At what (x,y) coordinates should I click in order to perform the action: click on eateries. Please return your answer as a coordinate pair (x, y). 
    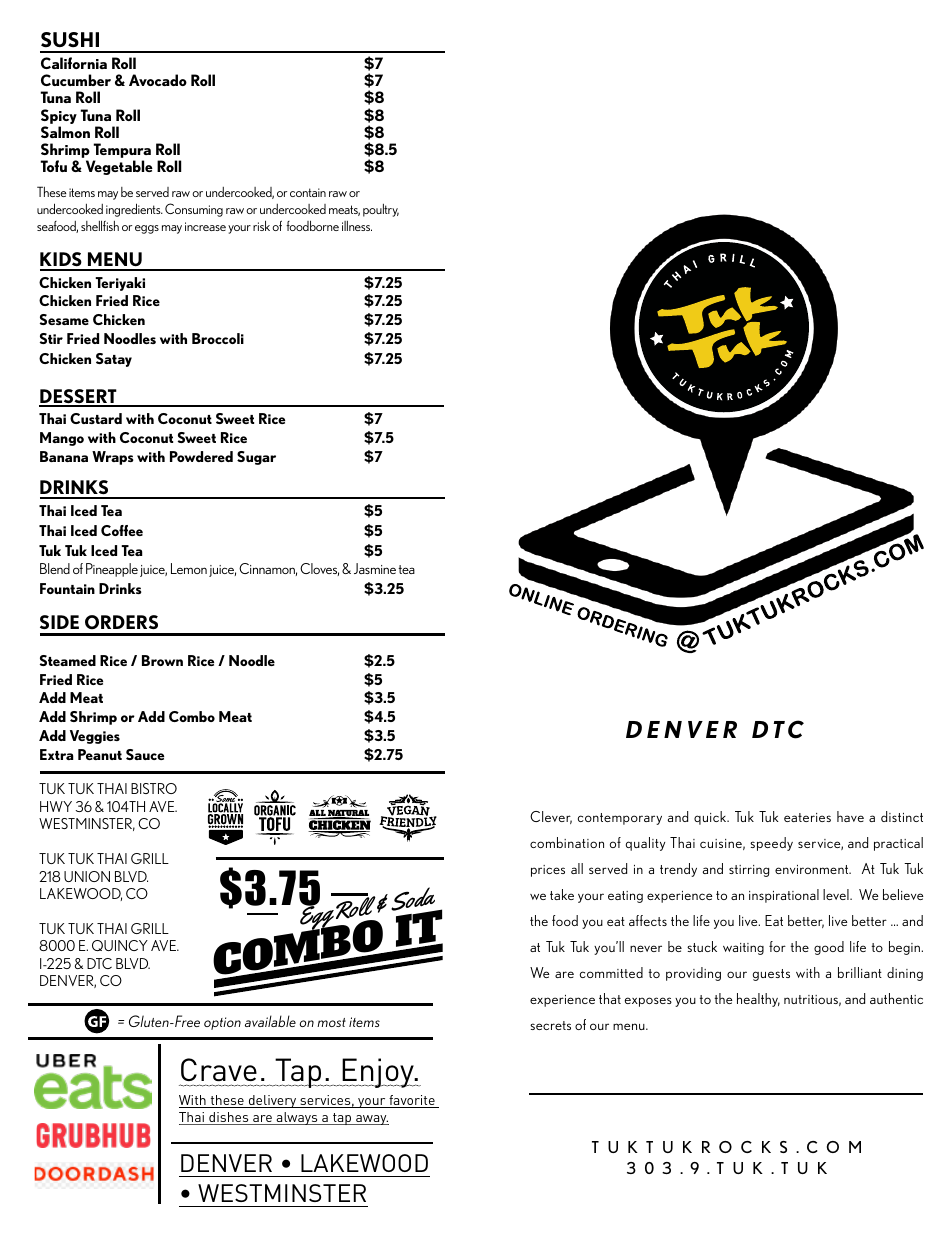
    Looking at the image, I should click on (807, 817).
